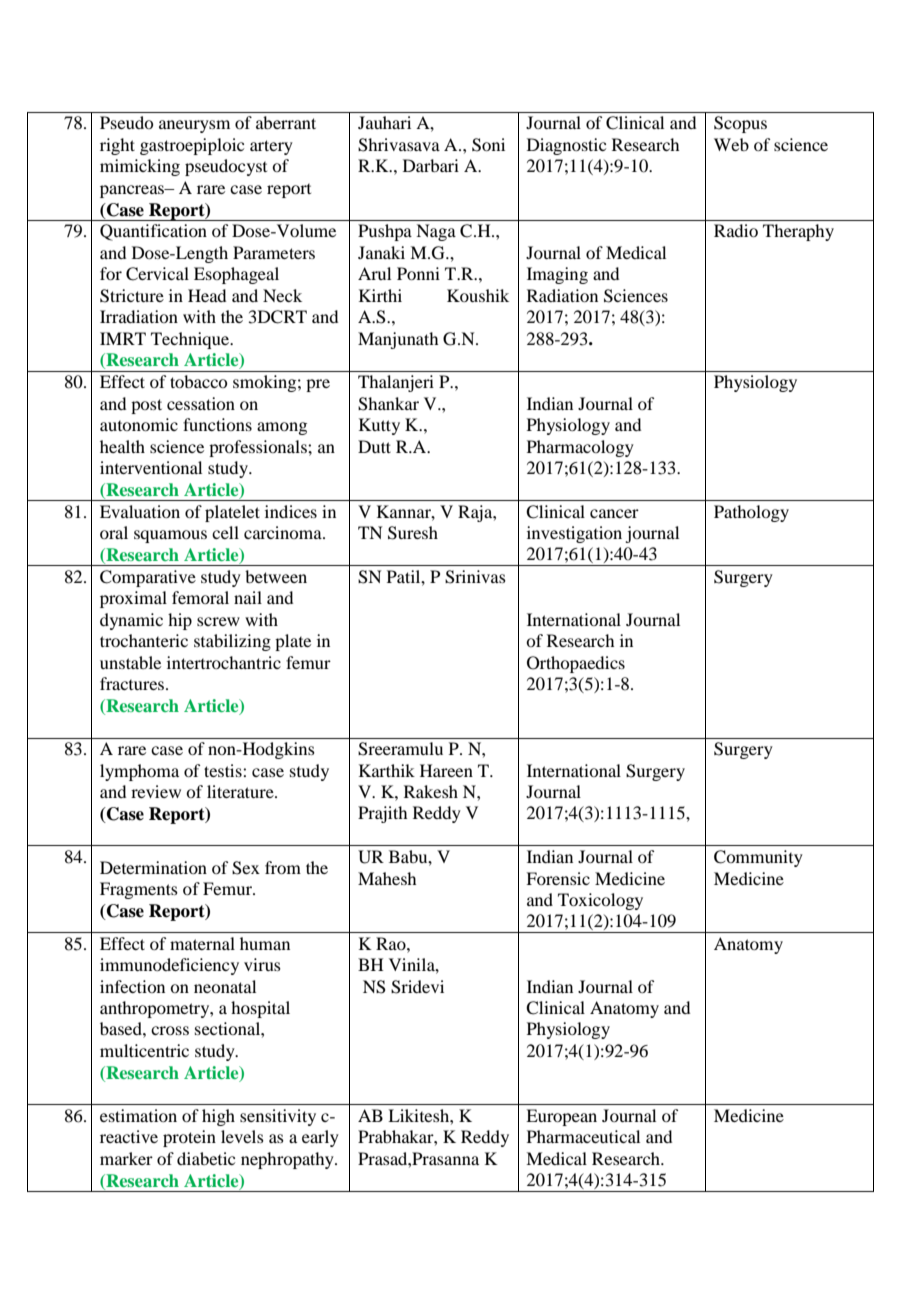 This screenshot has width=924, height=1308. What do you see at coordinates (218, 1117) in the screenshot?
I see `high` at bounding box center [218, 1117].
